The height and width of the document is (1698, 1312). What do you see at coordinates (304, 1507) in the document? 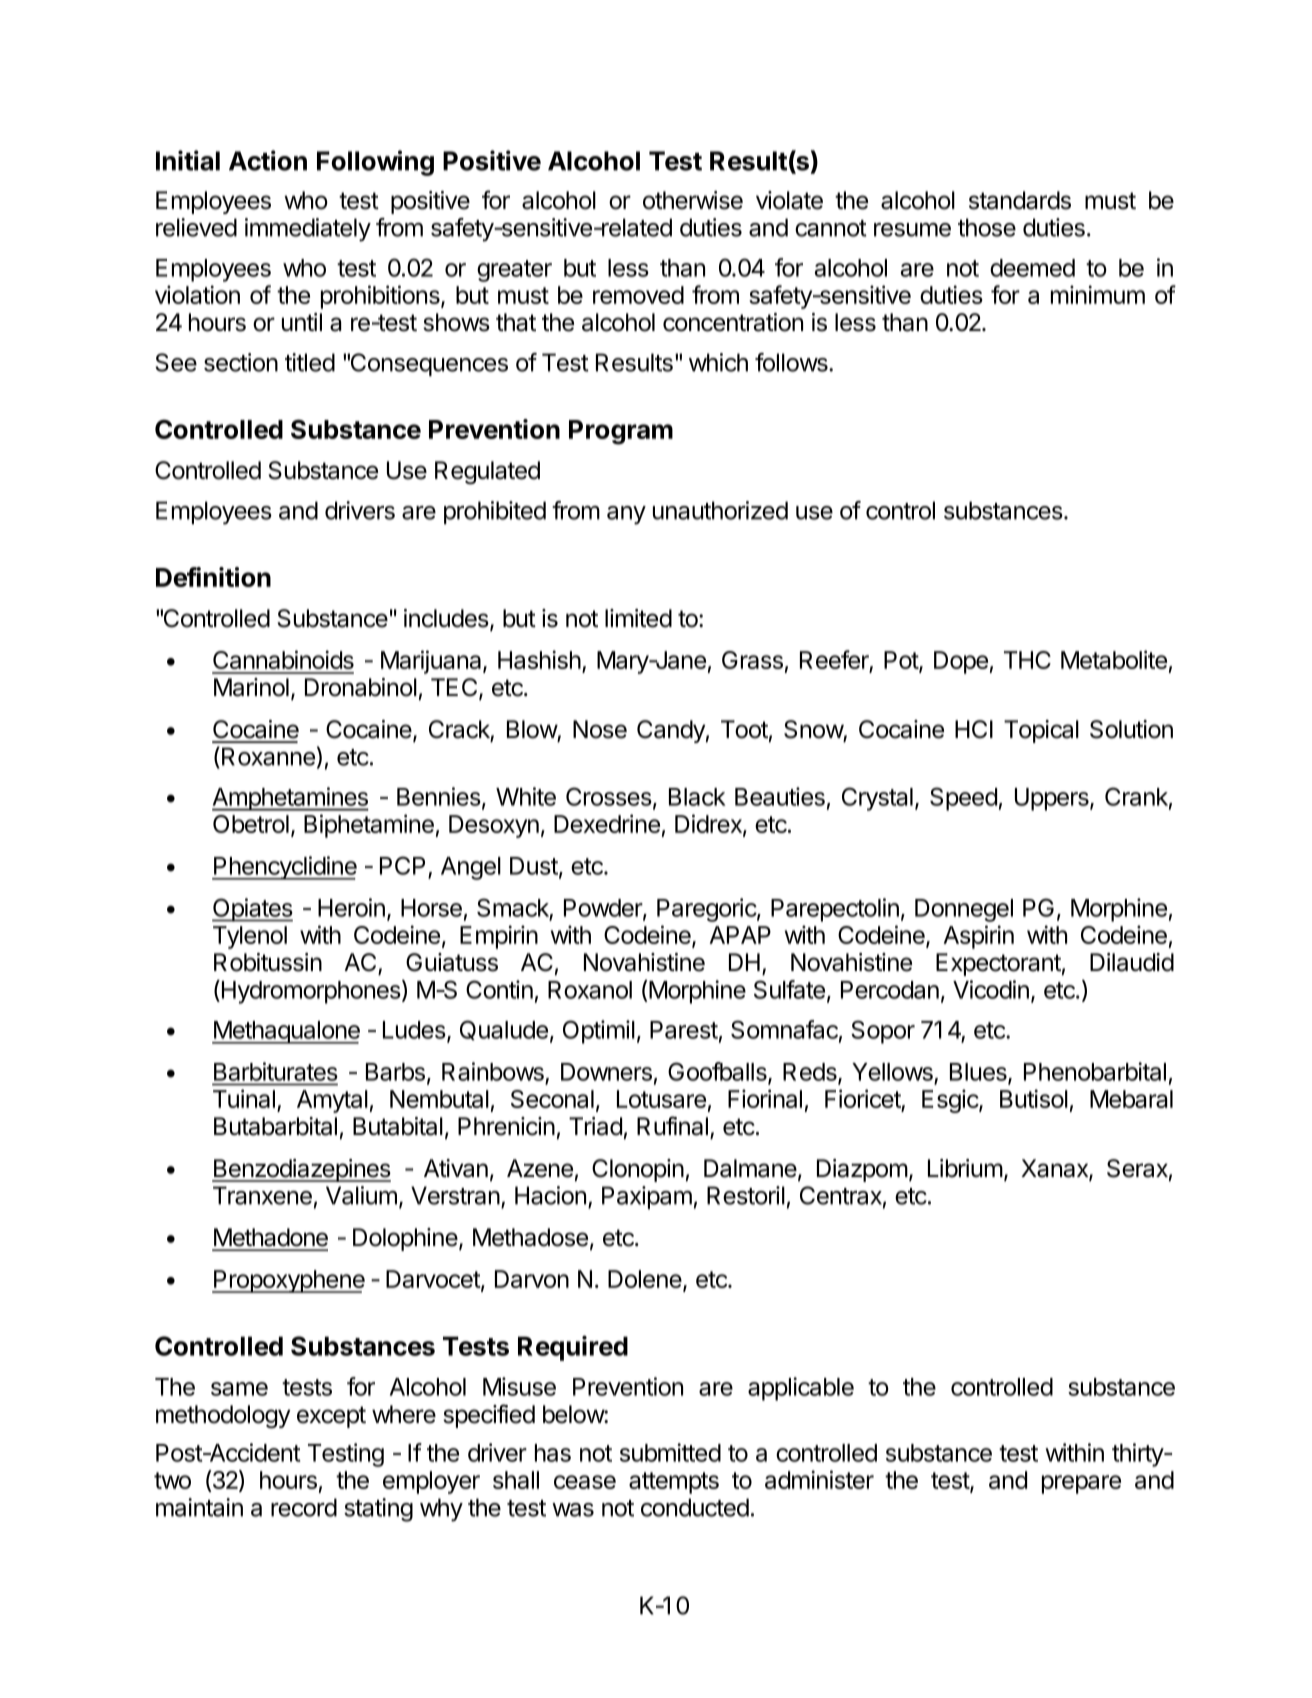
I see `record` at bounding box center [304, 1507].
